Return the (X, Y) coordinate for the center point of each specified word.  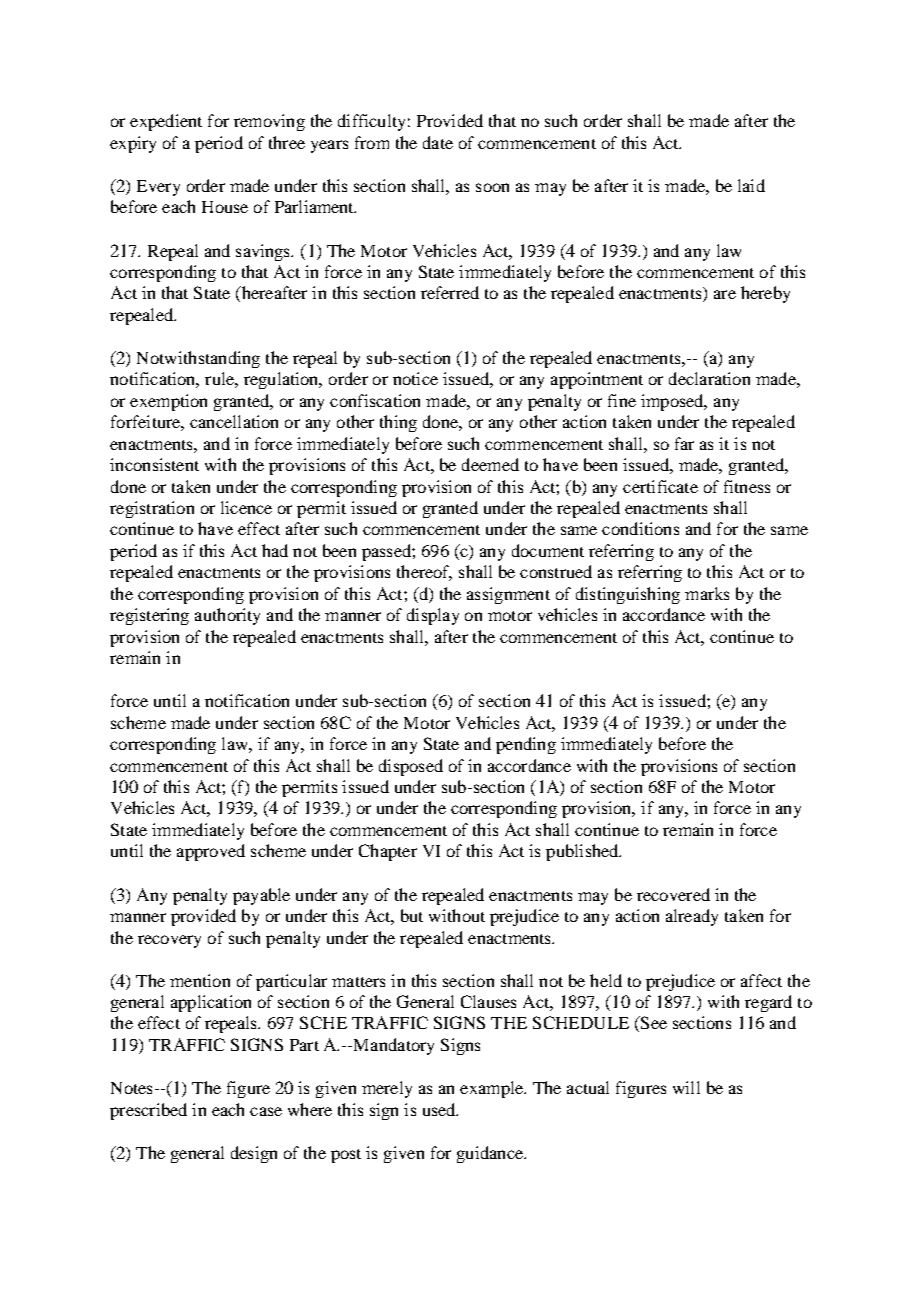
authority (227, 616)
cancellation (234, 421)
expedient (166, 122)
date (438, 142)
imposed (673, 402)
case (266, 1111)
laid (751, 185)
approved (211, 852)
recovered (673, 894)
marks (707, 593)
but (412, 915)
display (433, 616)
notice (415, 378)
